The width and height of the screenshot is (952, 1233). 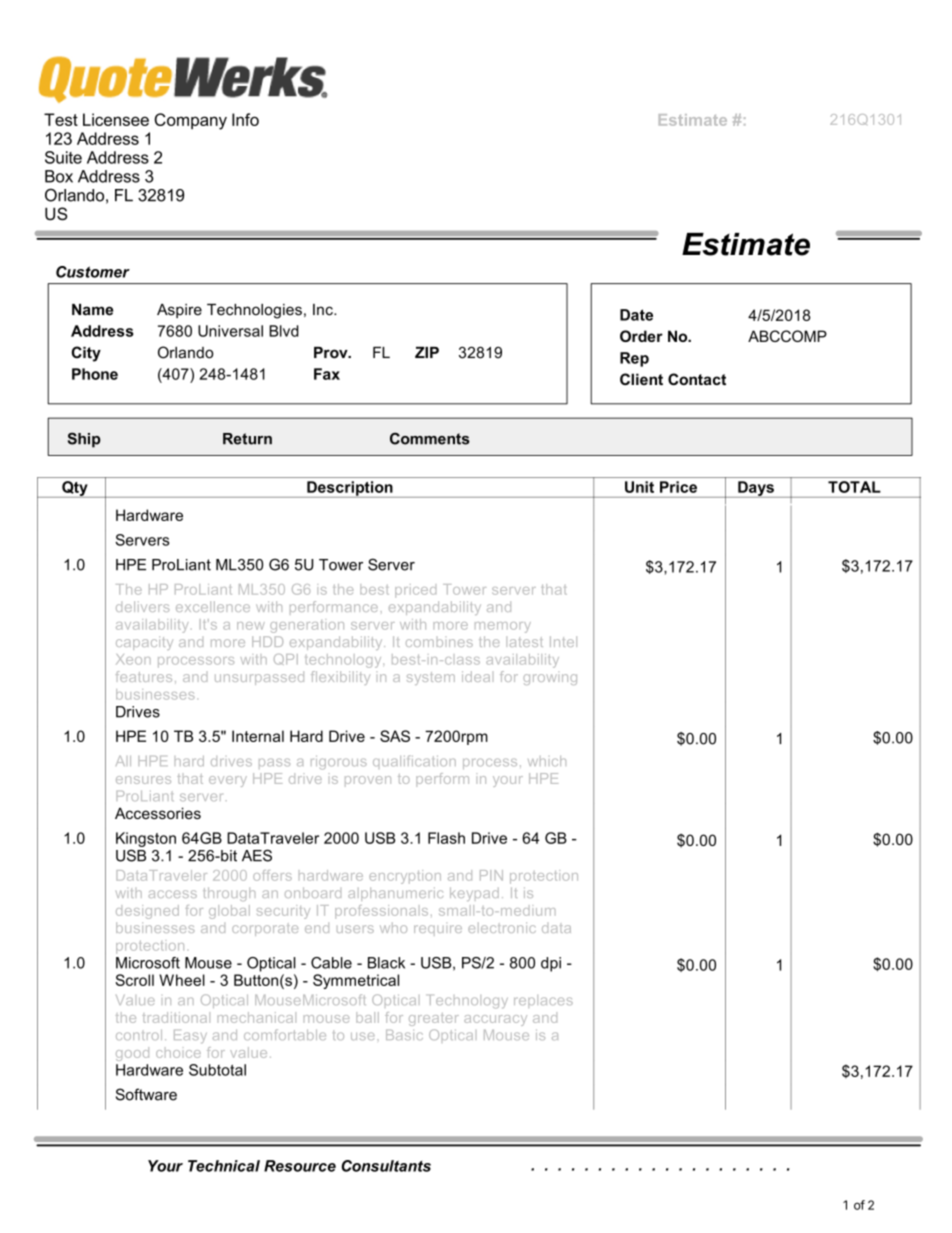 What do you see at coordinates (446, 838) in the screenshot?
I see `Flash` at bounding box center [446, 838].
